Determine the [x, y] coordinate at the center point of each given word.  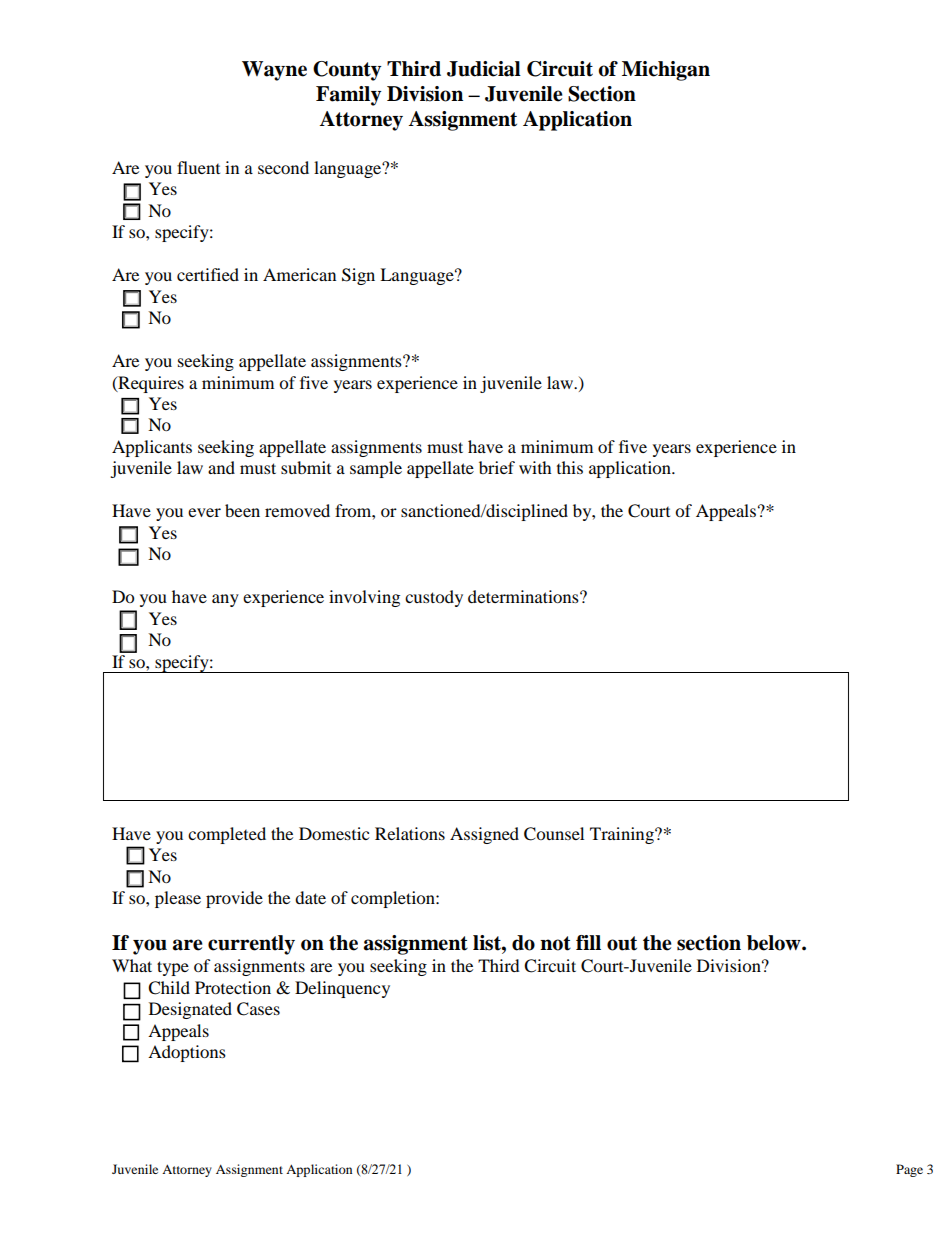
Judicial [484, 69]
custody [434, 598]
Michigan [666, 71]
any [225, 600]
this [570, 467]
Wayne [274, 71]
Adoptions [187, 1053]
